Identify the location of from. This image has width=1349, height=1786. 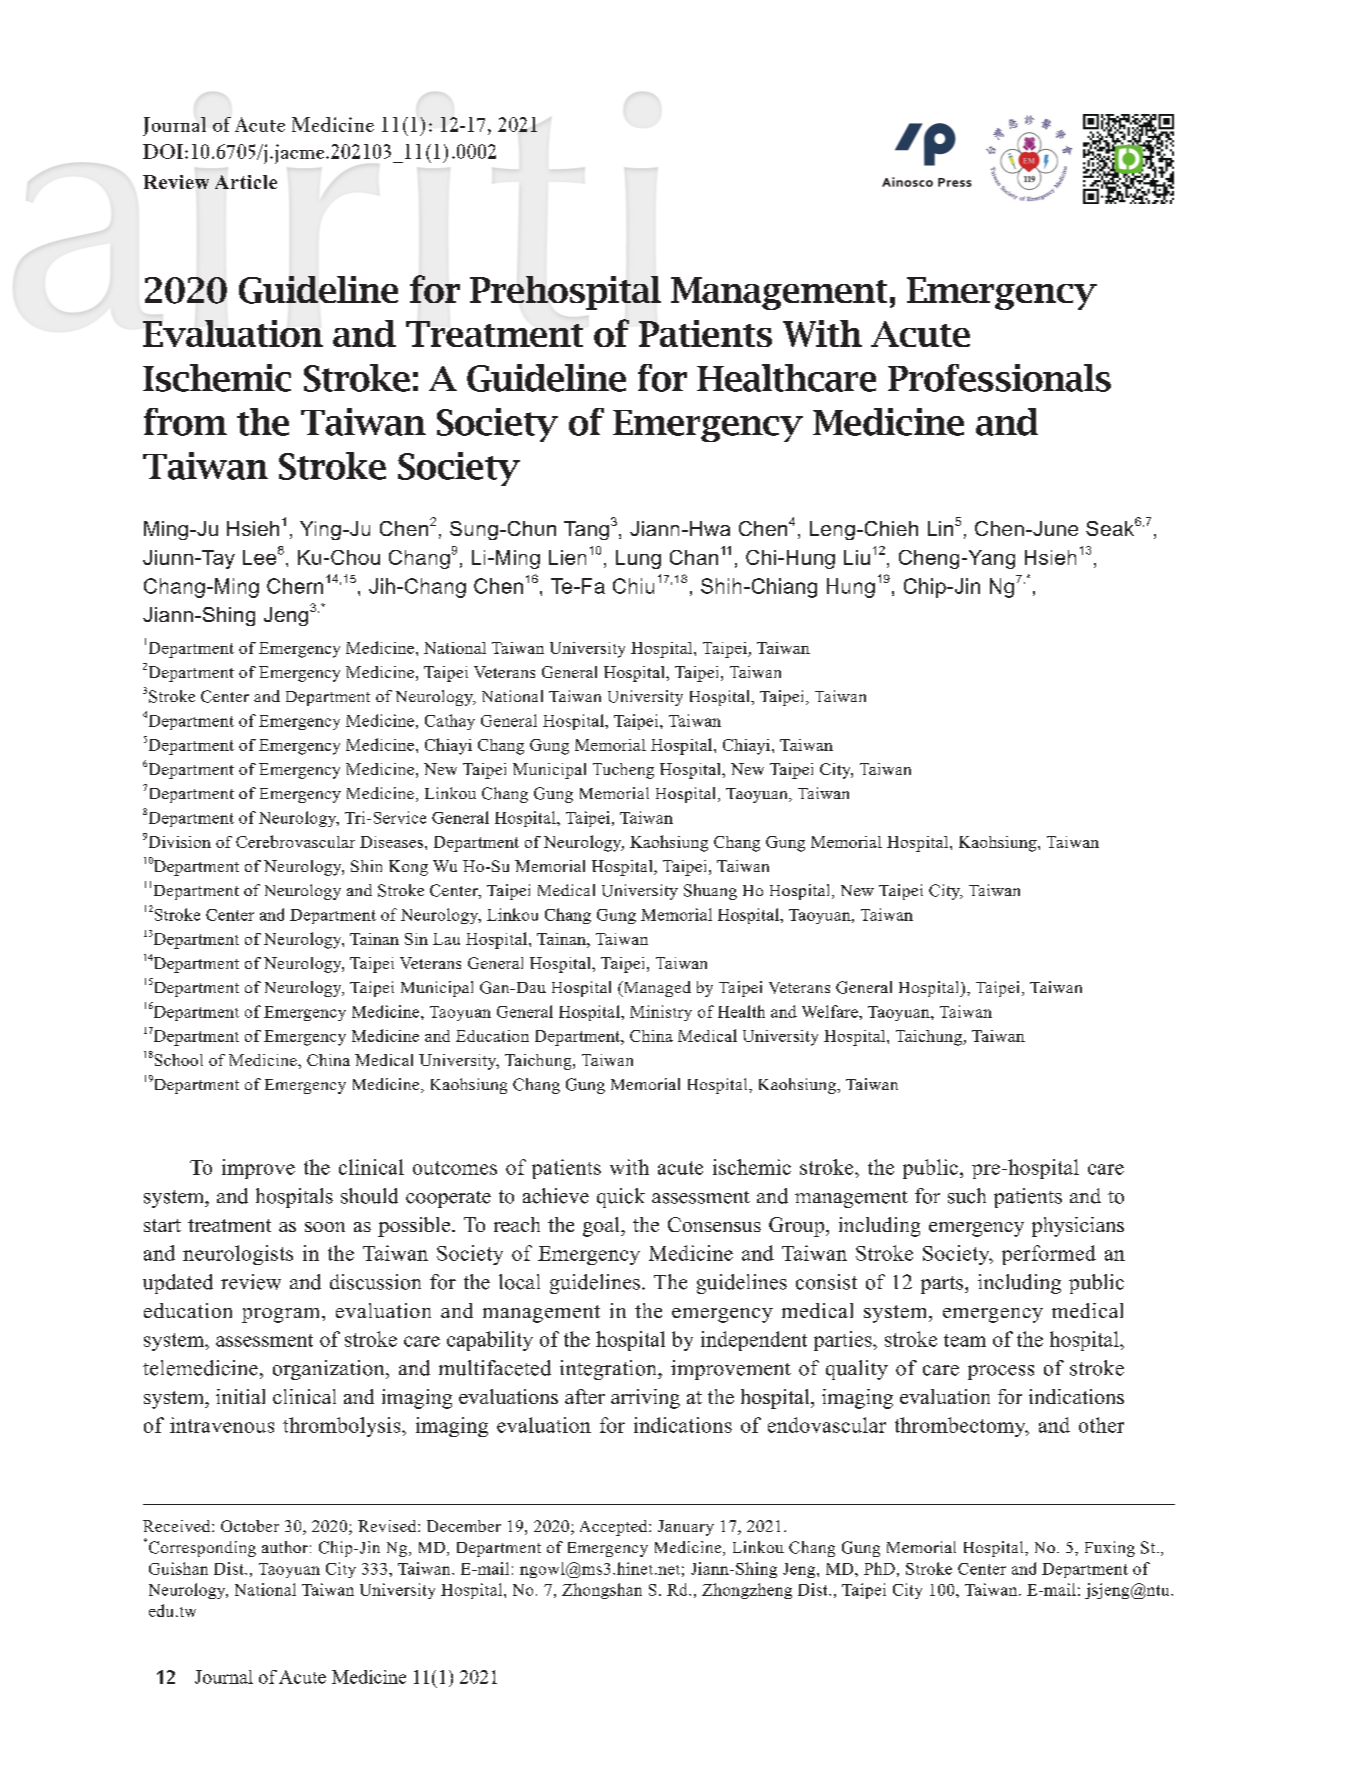
(185, 422).
